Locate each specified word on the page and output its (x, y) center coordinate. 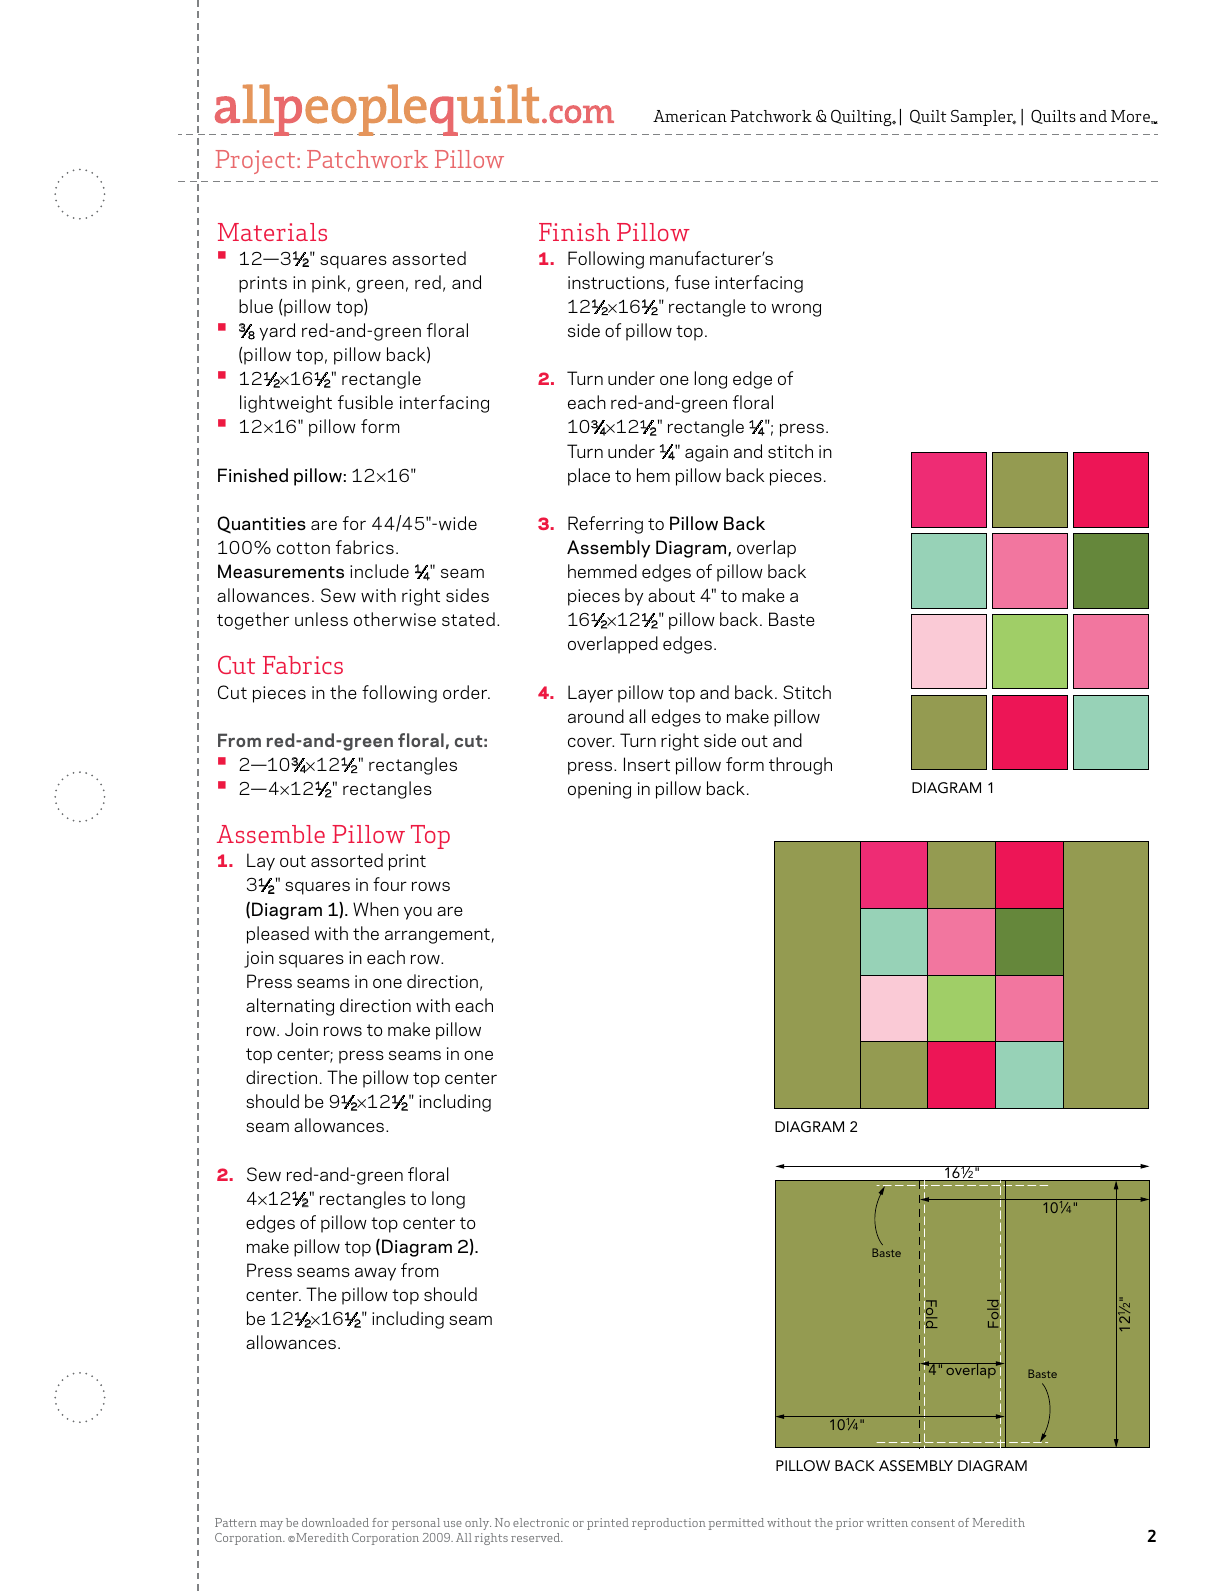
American (690, 116)
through (800, 766)
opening (599, 790)
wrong (796, 310)
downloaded (335, 1522)
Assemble (271, 834)
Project (257, 162)
